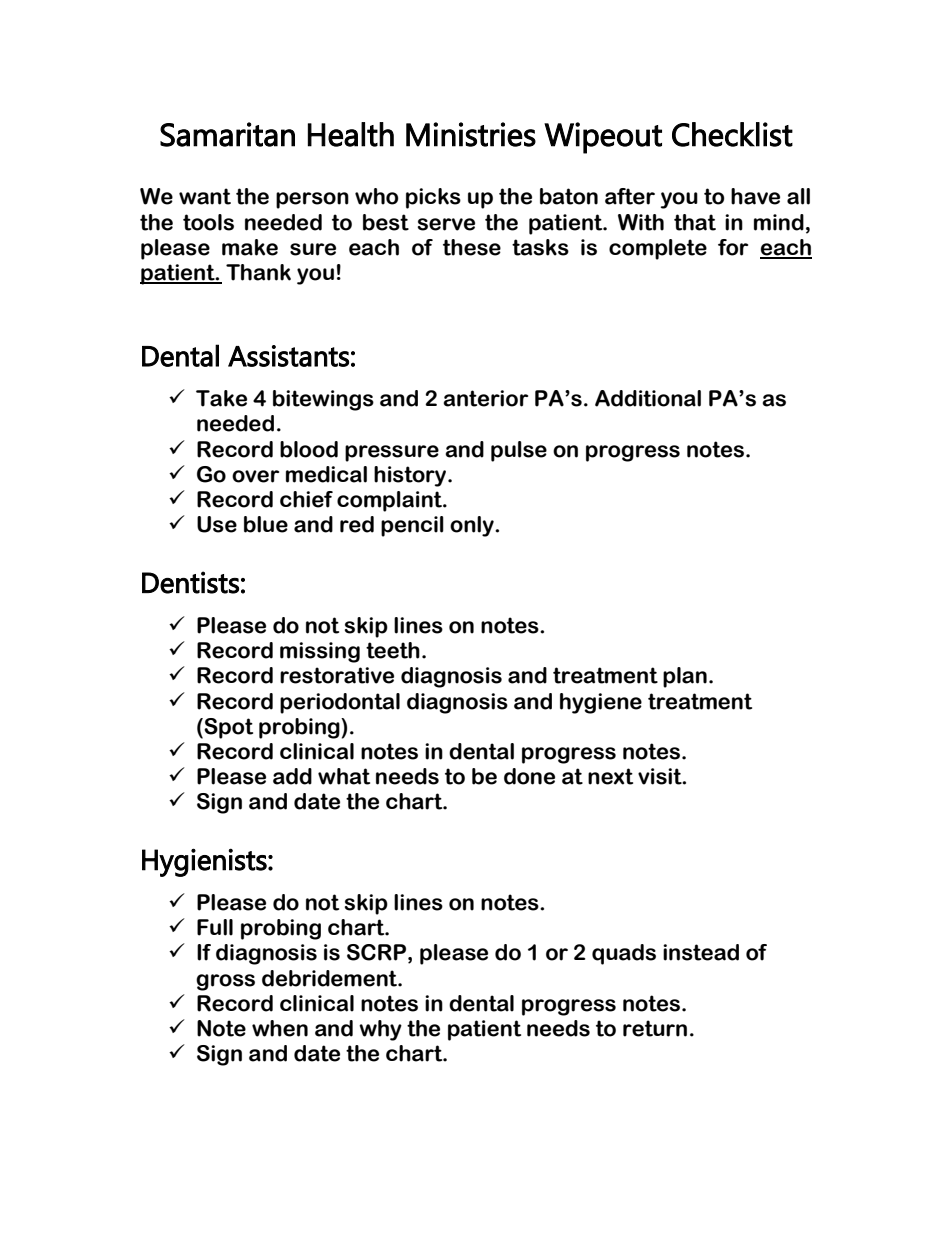 Image resolution: width=952 pixels, height=1233 pixels. What do you see at coordinates (380, 1030) in the screenshot?
I see `why` at bounding box center [380, 1030].
